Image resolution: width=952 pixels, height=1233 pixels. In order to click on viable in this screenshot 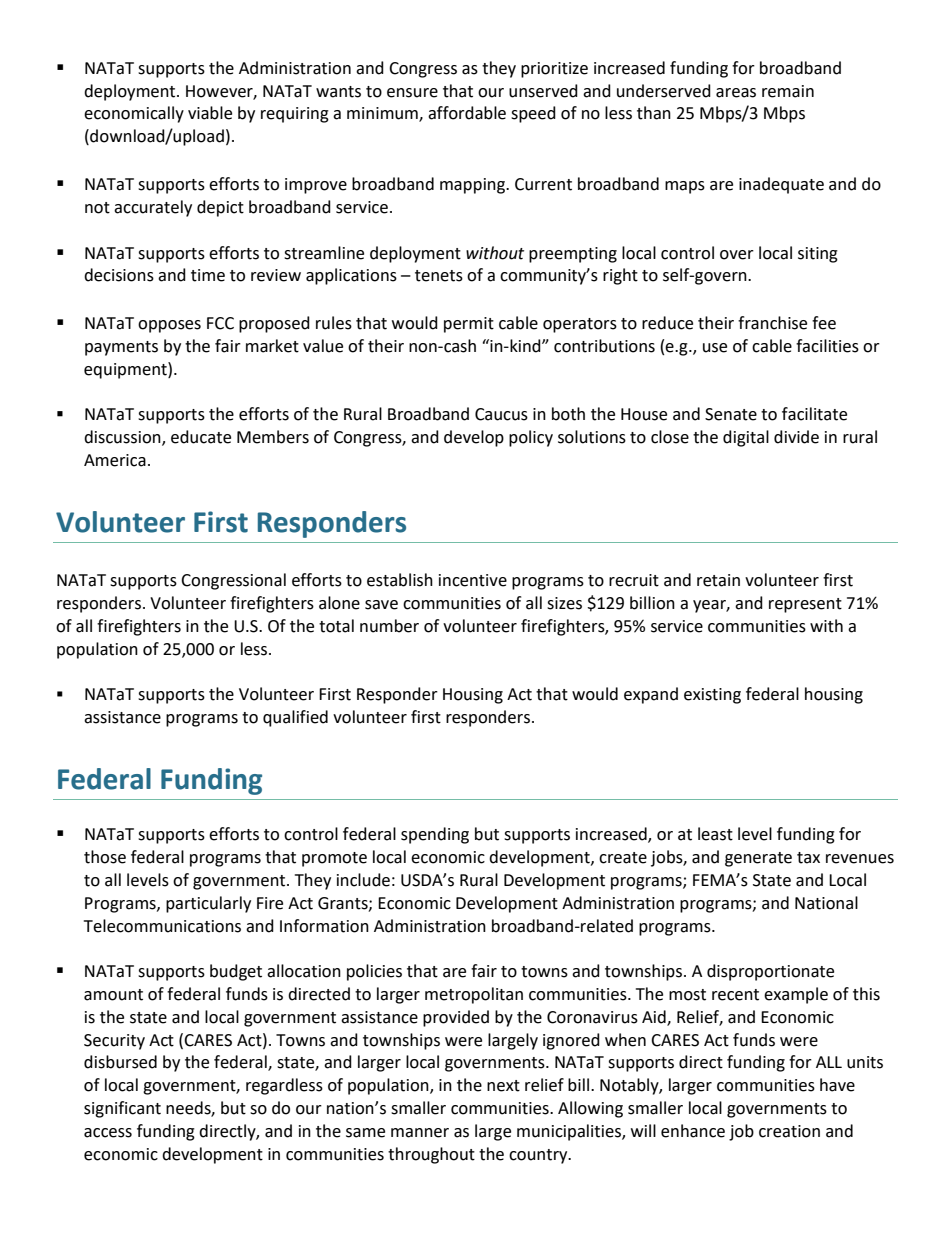, I will do `click(210, 113)`.
